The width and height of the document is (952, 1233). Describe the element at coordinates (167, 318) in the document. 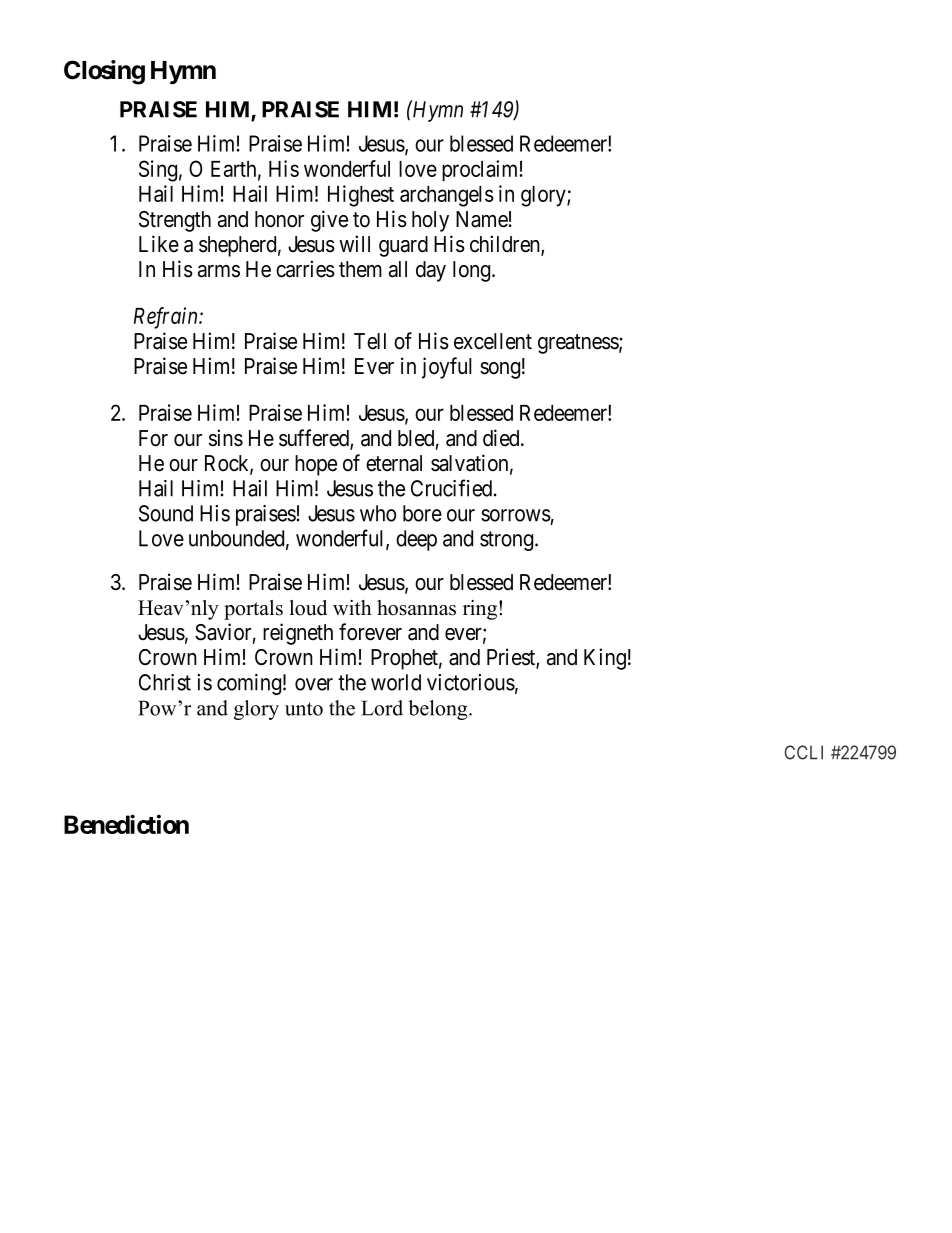

I see `Refrain` at that location.
